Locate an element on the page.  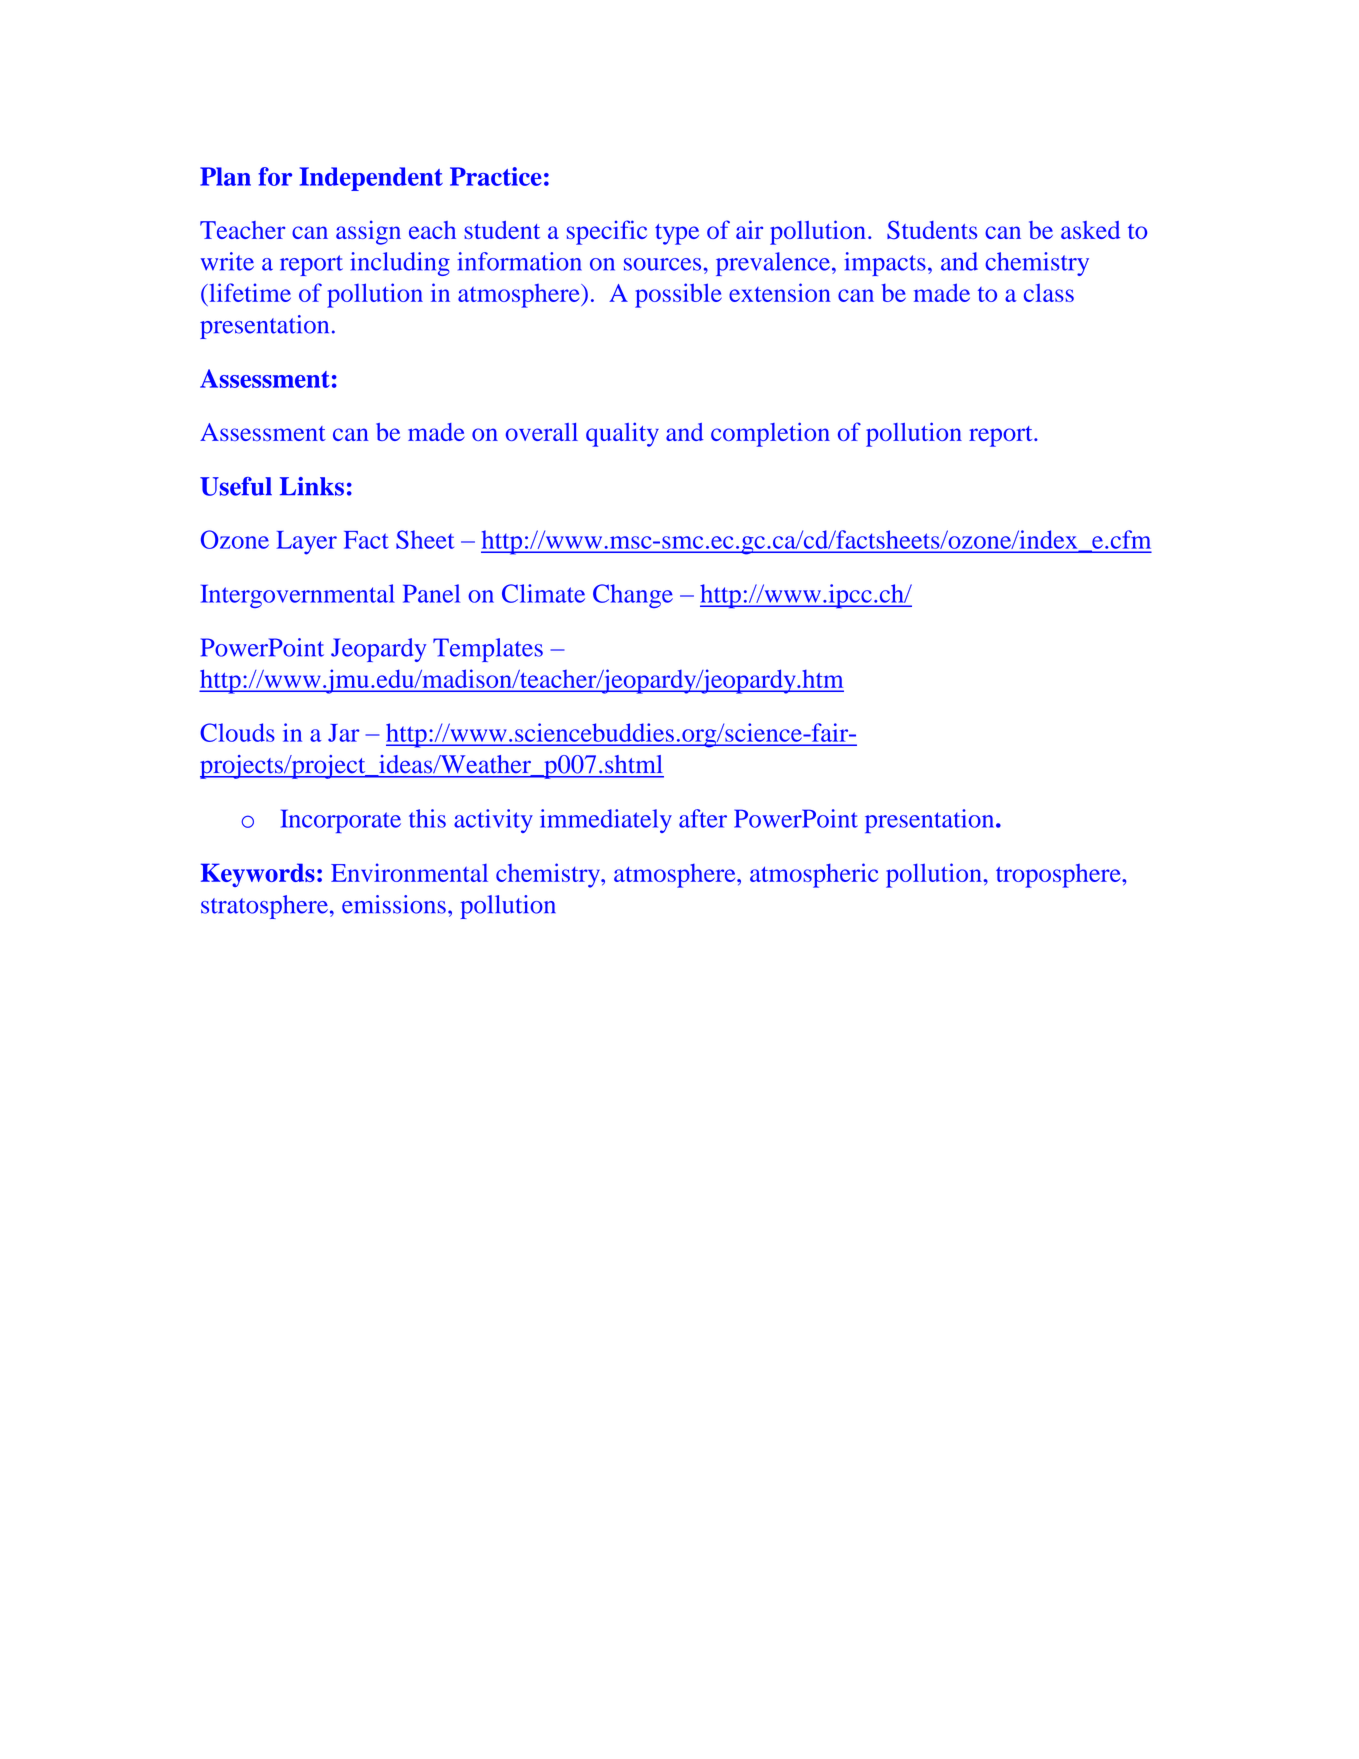
completion is located at coordinates (770, 434).
